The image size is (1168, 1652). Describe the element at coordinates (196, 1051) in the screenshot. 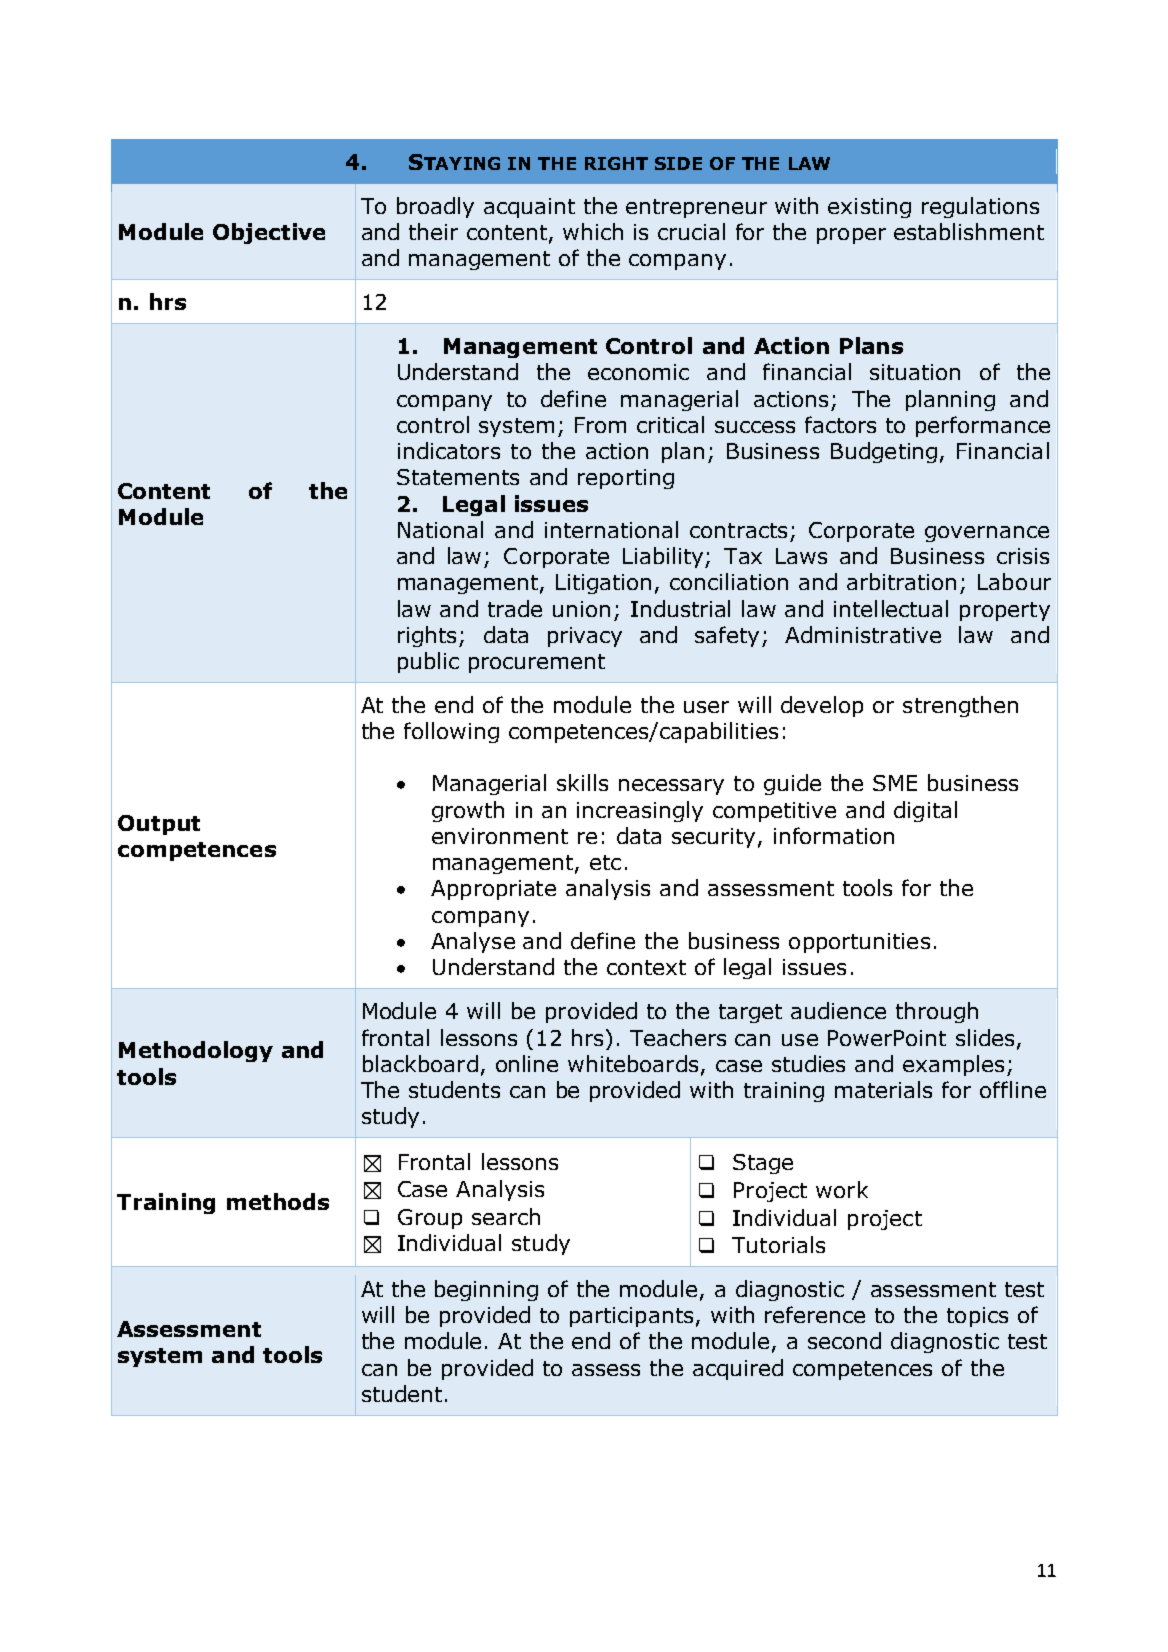

I see `Methodology` at that location.
